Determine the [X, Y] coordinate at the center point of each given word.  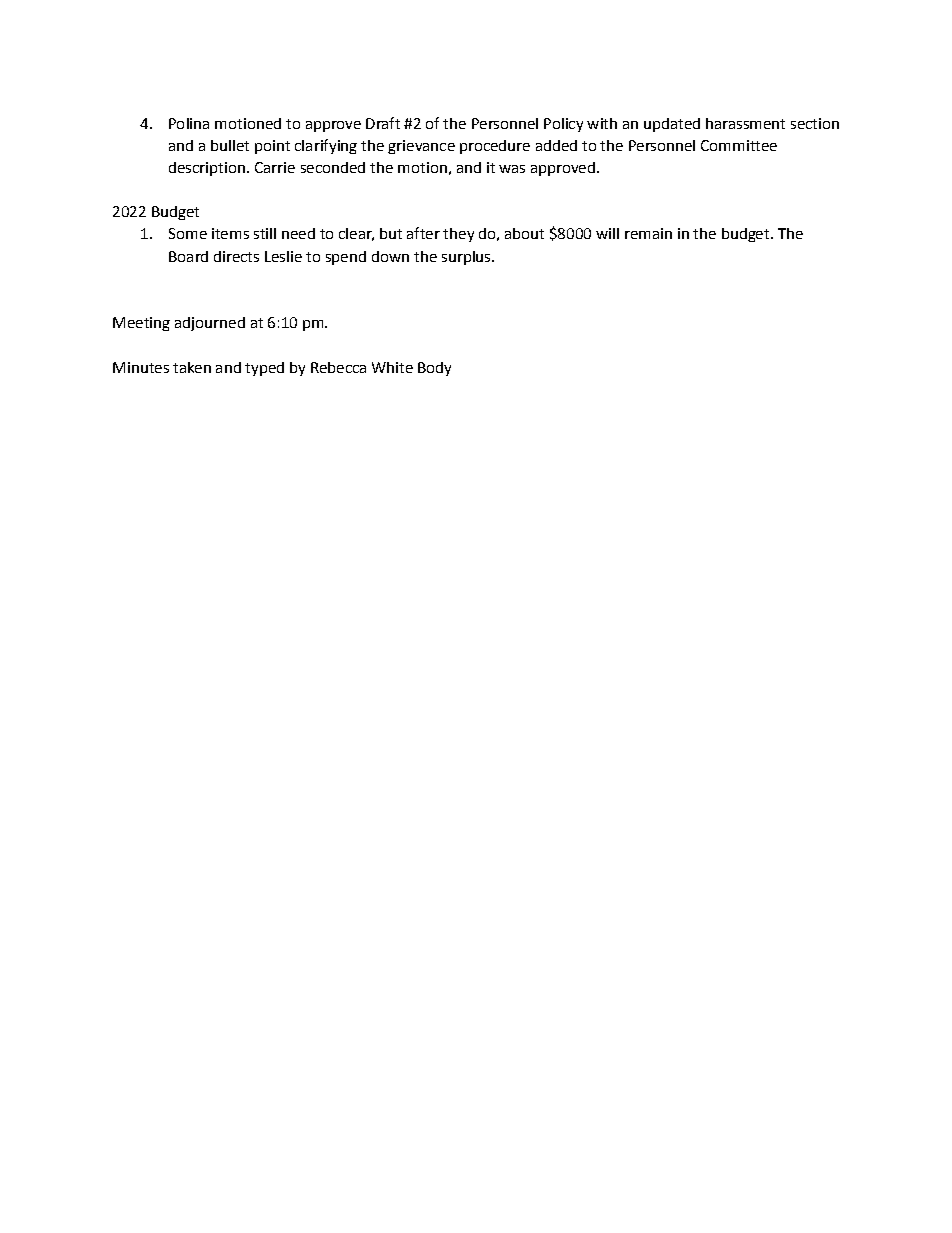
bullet [230, 145]
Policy [563, 125]
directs [236, 256]
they [458, 235]
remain [648, 233]
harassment [745, 123]
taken [192, 367]
